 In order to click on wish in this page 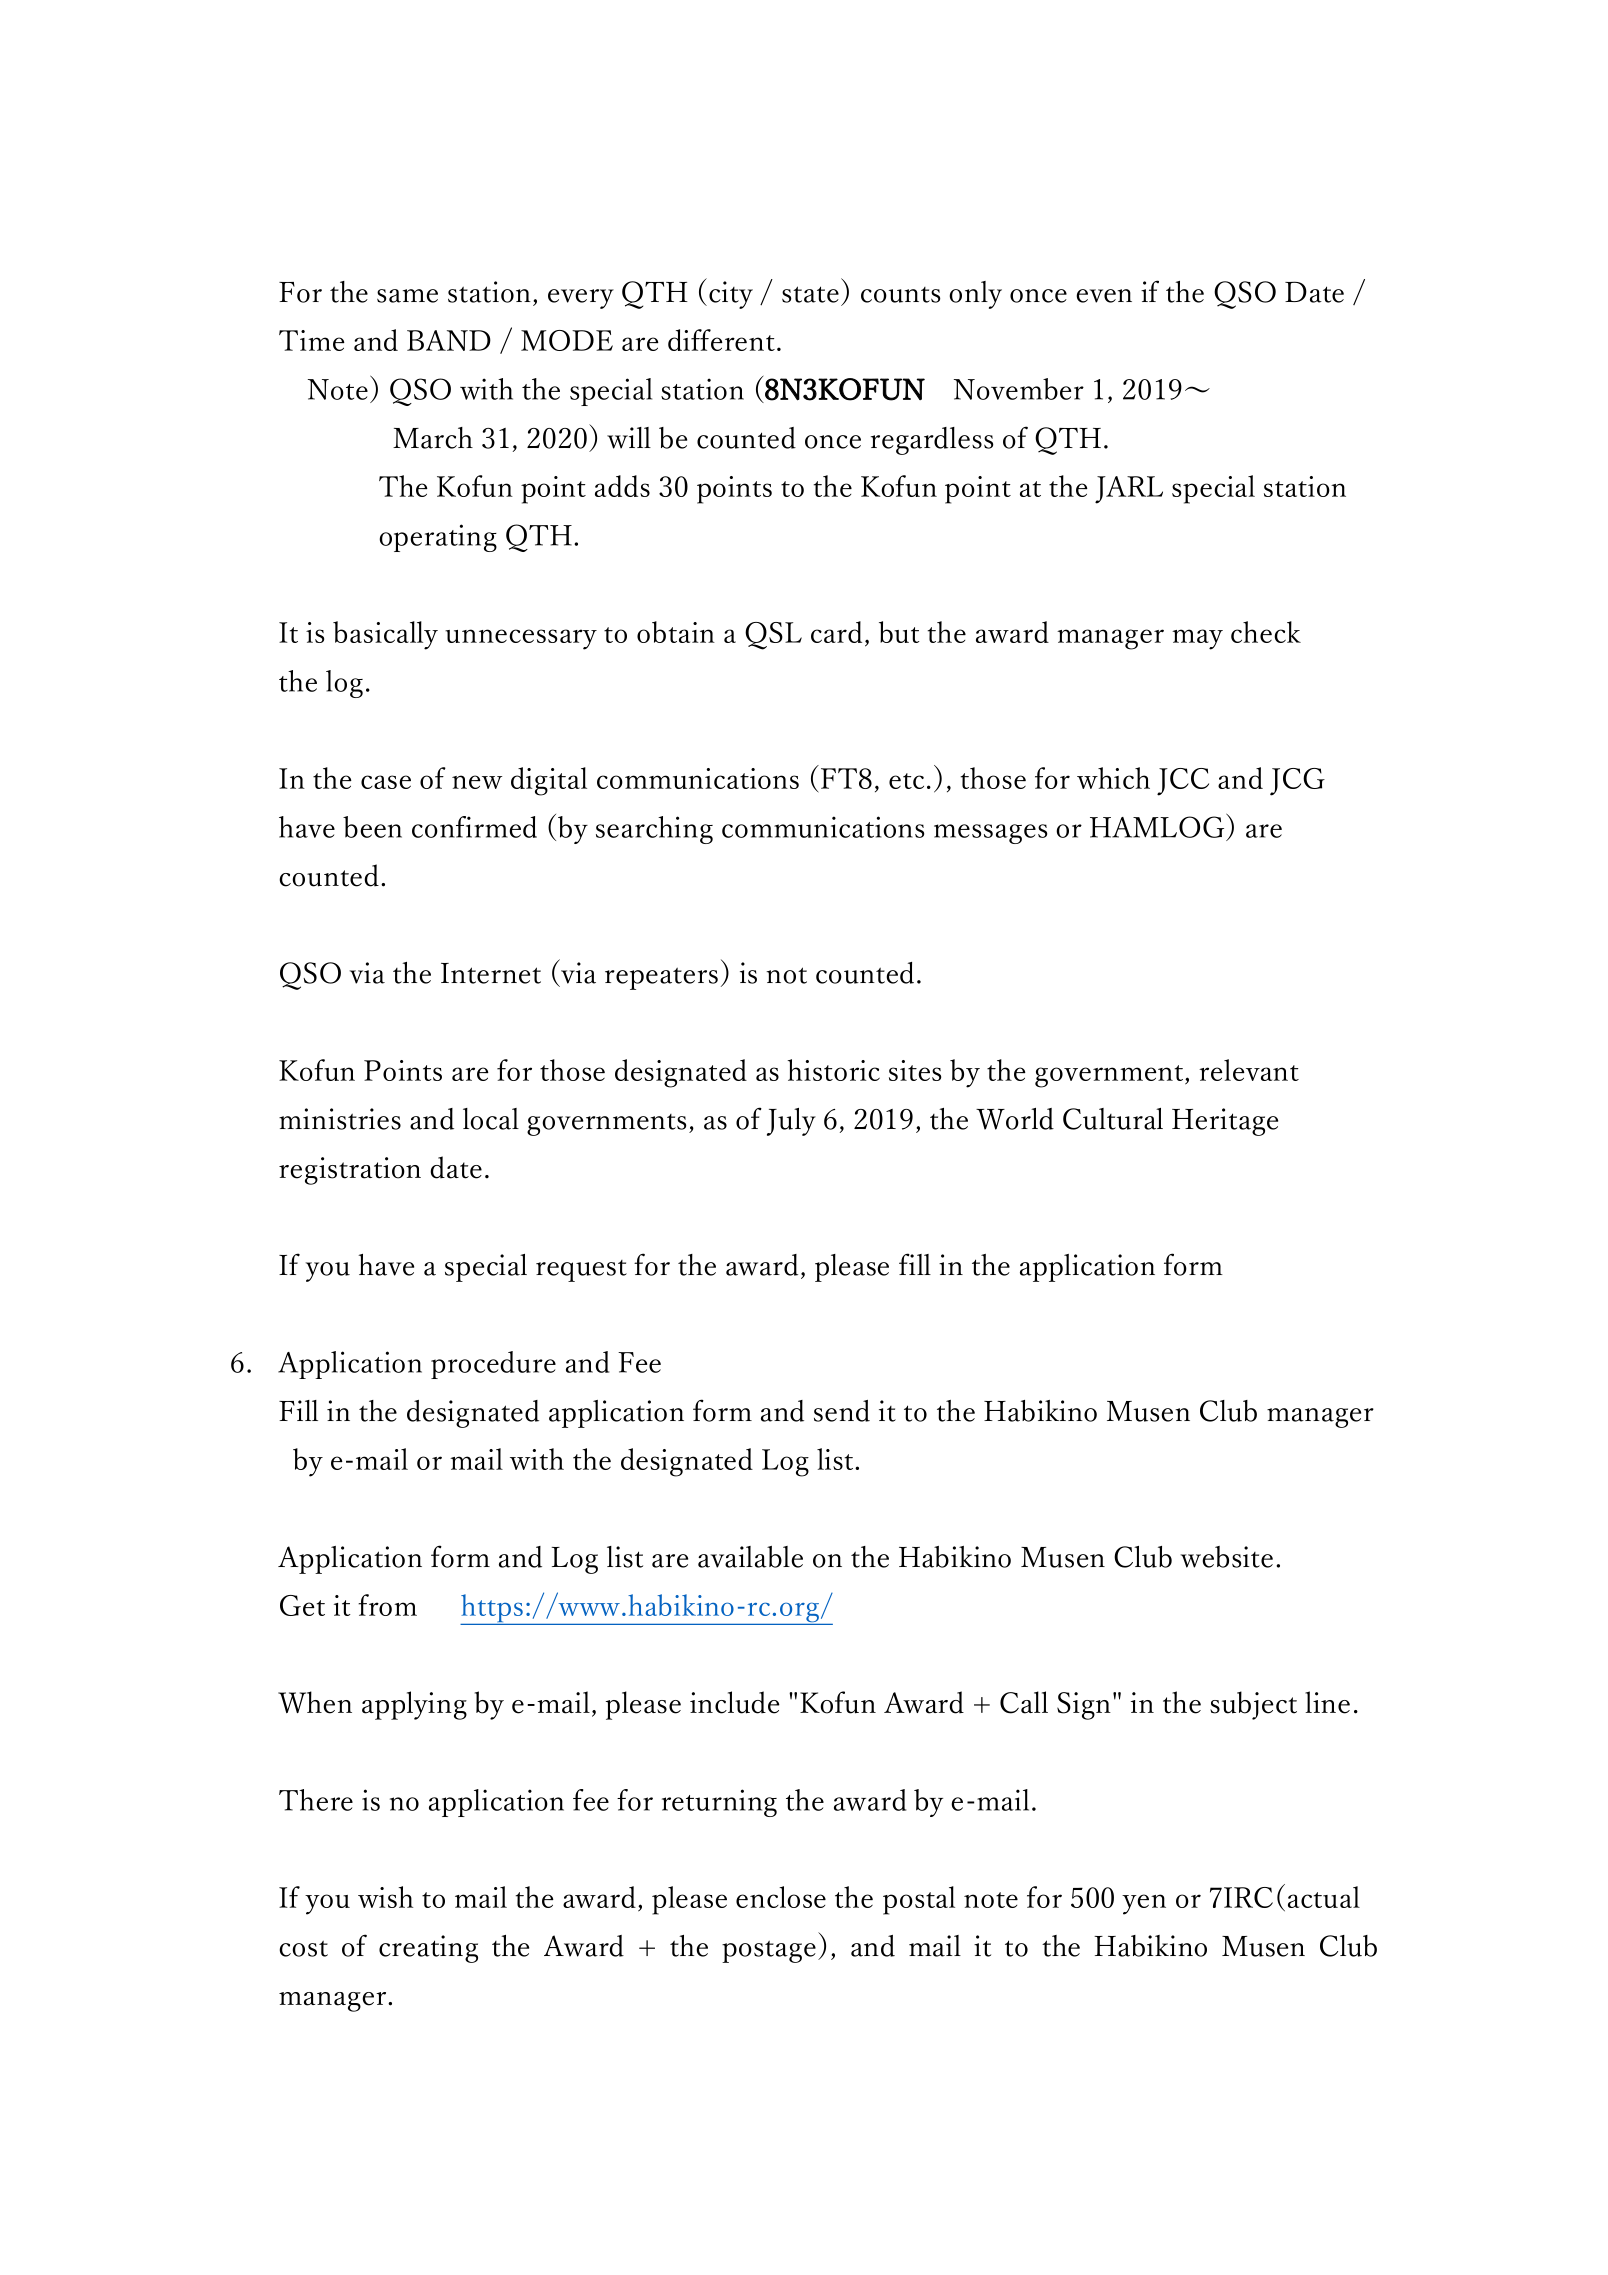, I will do `click(385, 1897)`.
